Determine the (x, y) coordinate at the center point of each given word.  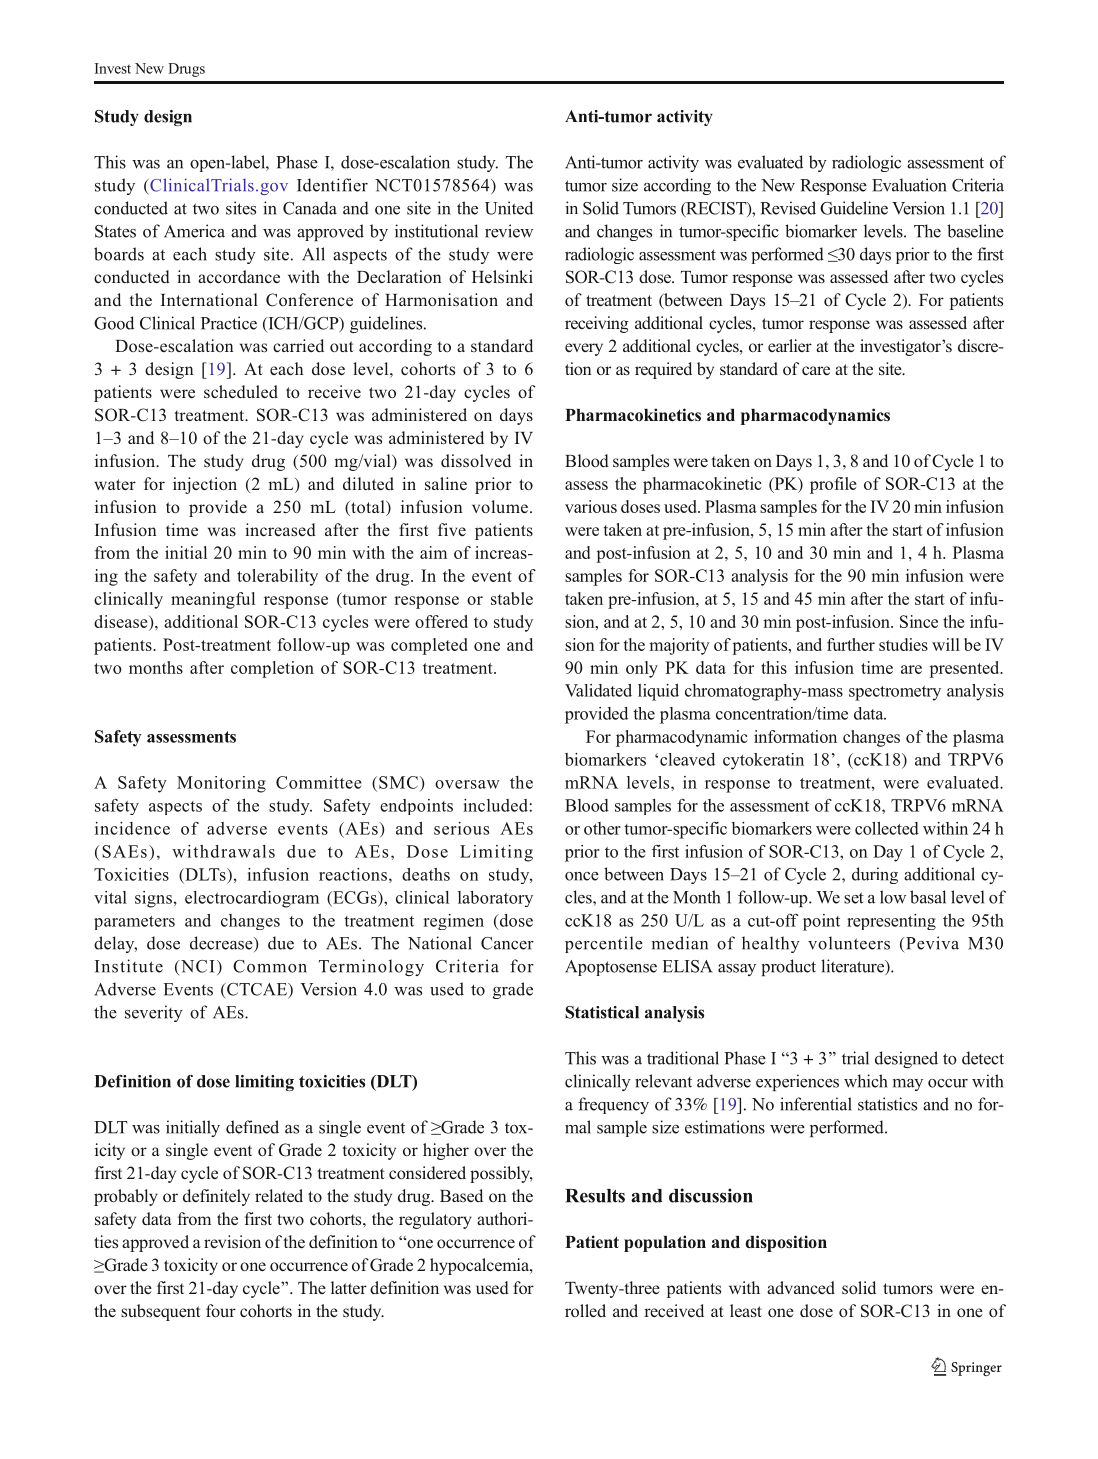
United (509, 208)
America (194, 231)
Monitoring (221, 784)
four (221, 1310)
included (495, 805)
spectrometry (895, 693)
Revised (788, 208)
